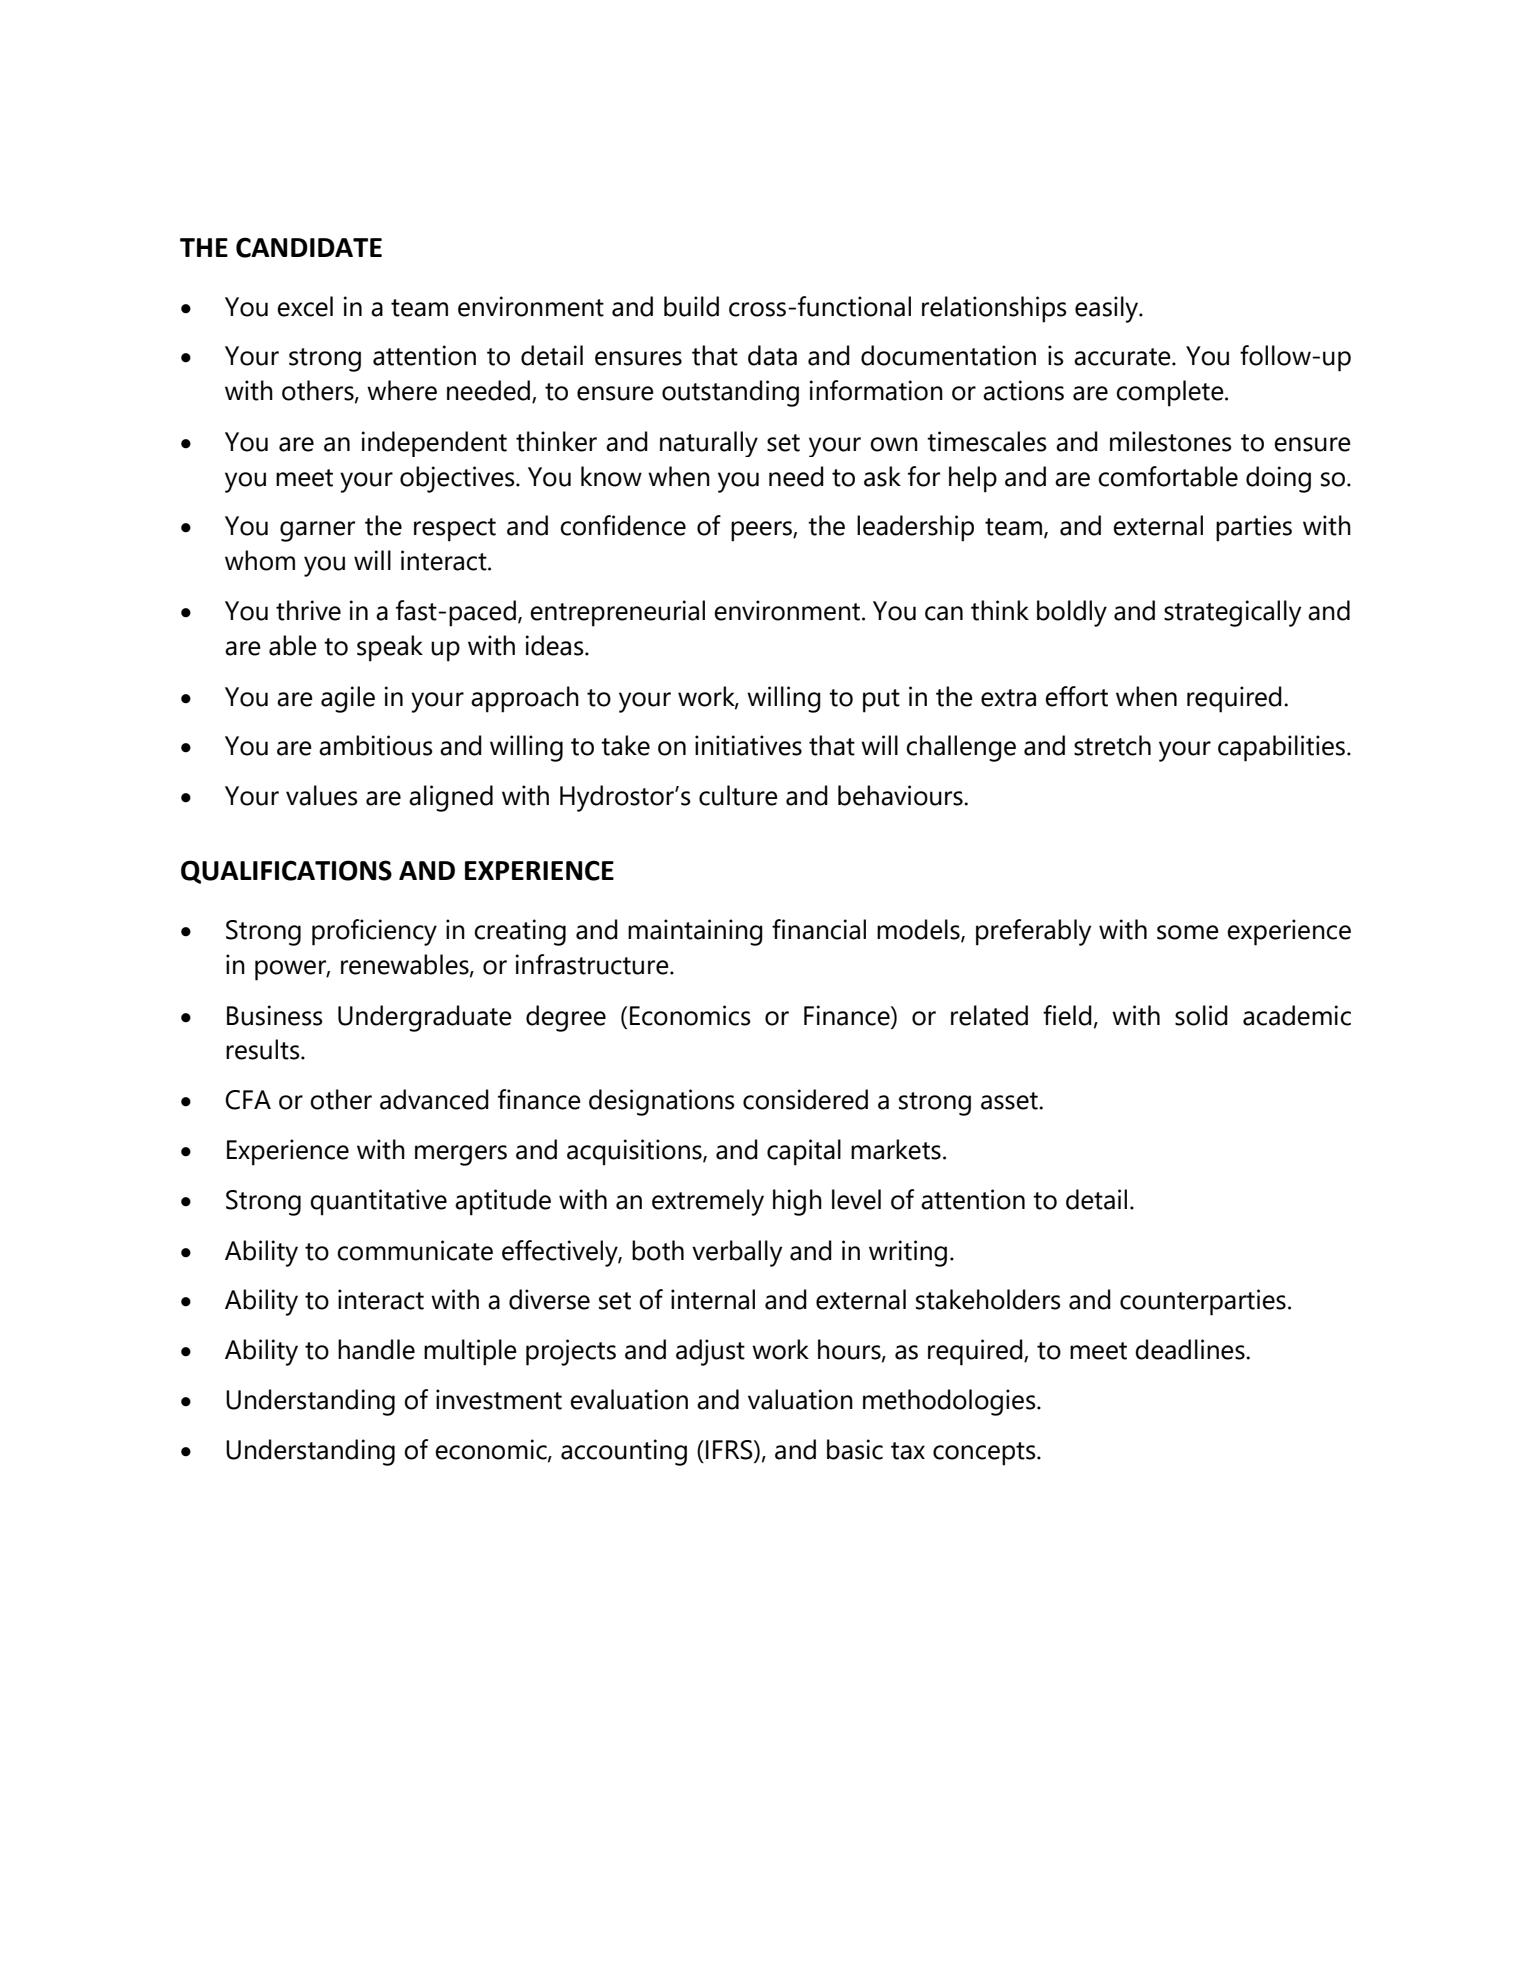 This document has height=1983, width=1532. Describe the element at coordinates (286, 872) in the document. I see `QUALIFICATIONS` at that location.
